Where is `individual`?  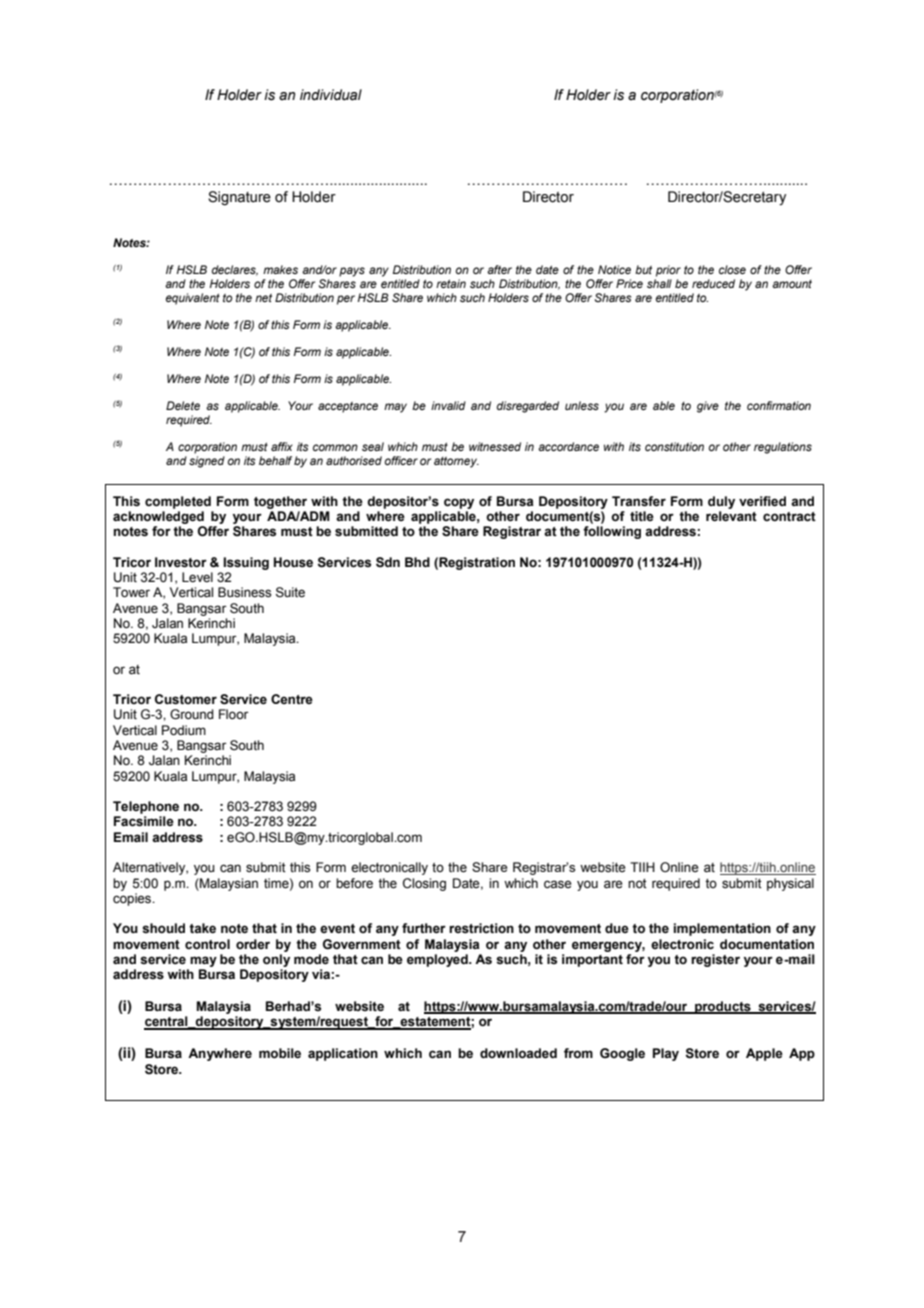
individual is located at coordinates (331, 95).
